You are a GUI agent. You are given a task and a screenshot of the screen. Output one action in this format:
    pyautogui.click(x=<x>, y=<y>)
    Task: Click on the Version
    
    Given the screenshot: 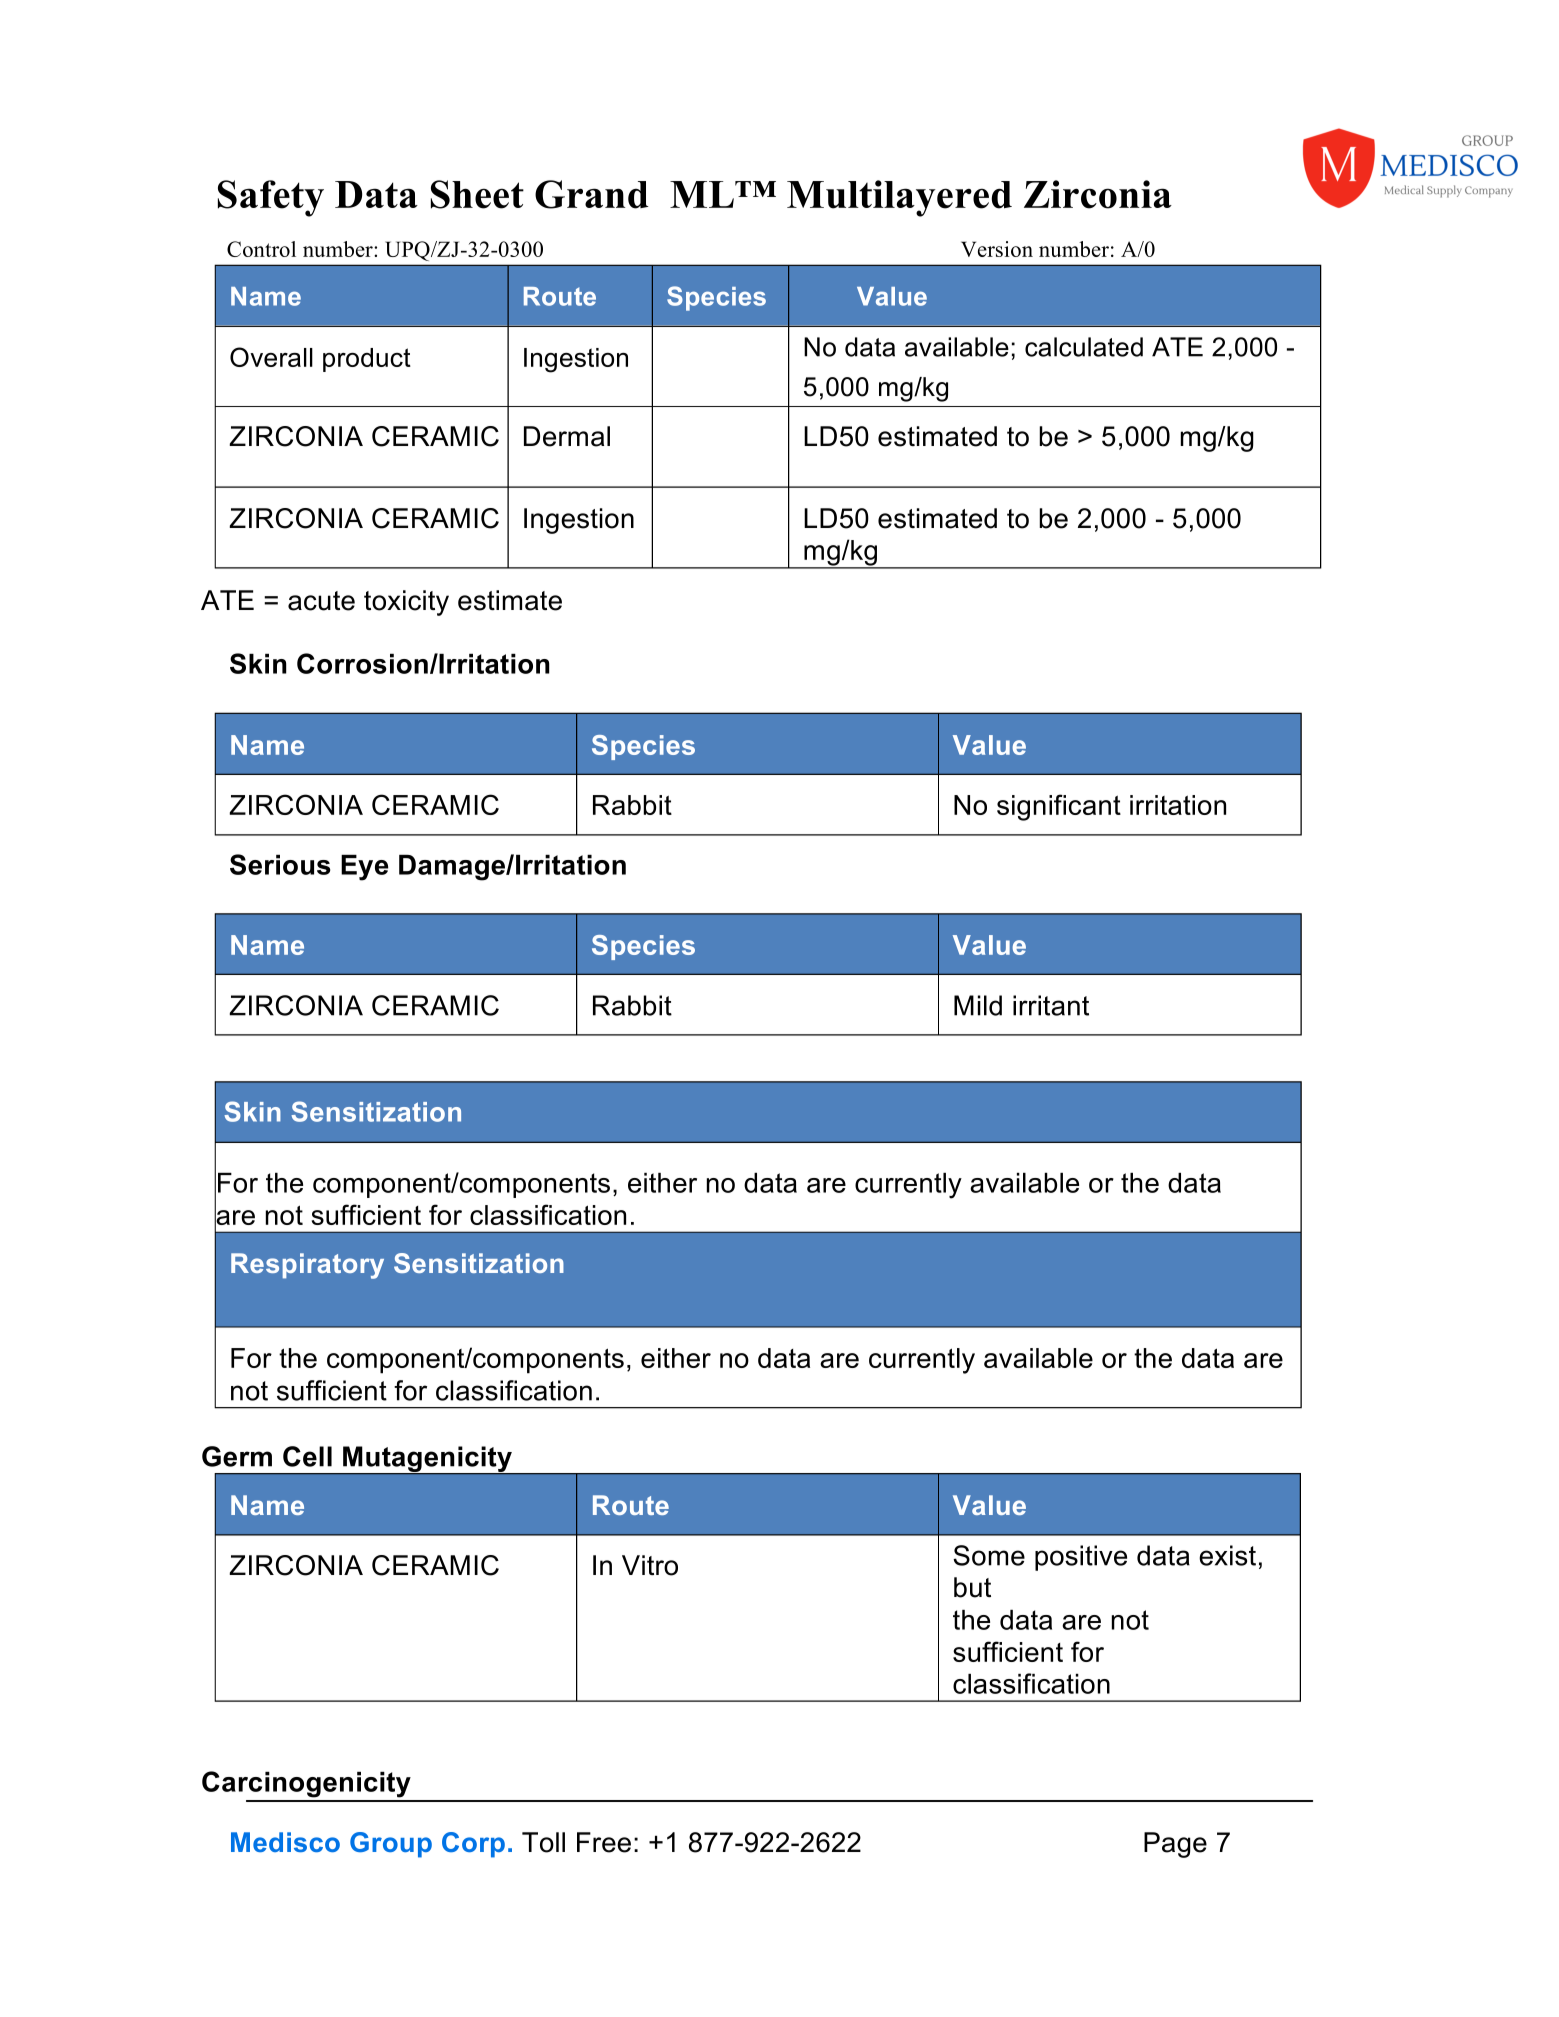 What is the action you would take?
    pyautogui.click(x=997, y=249)
